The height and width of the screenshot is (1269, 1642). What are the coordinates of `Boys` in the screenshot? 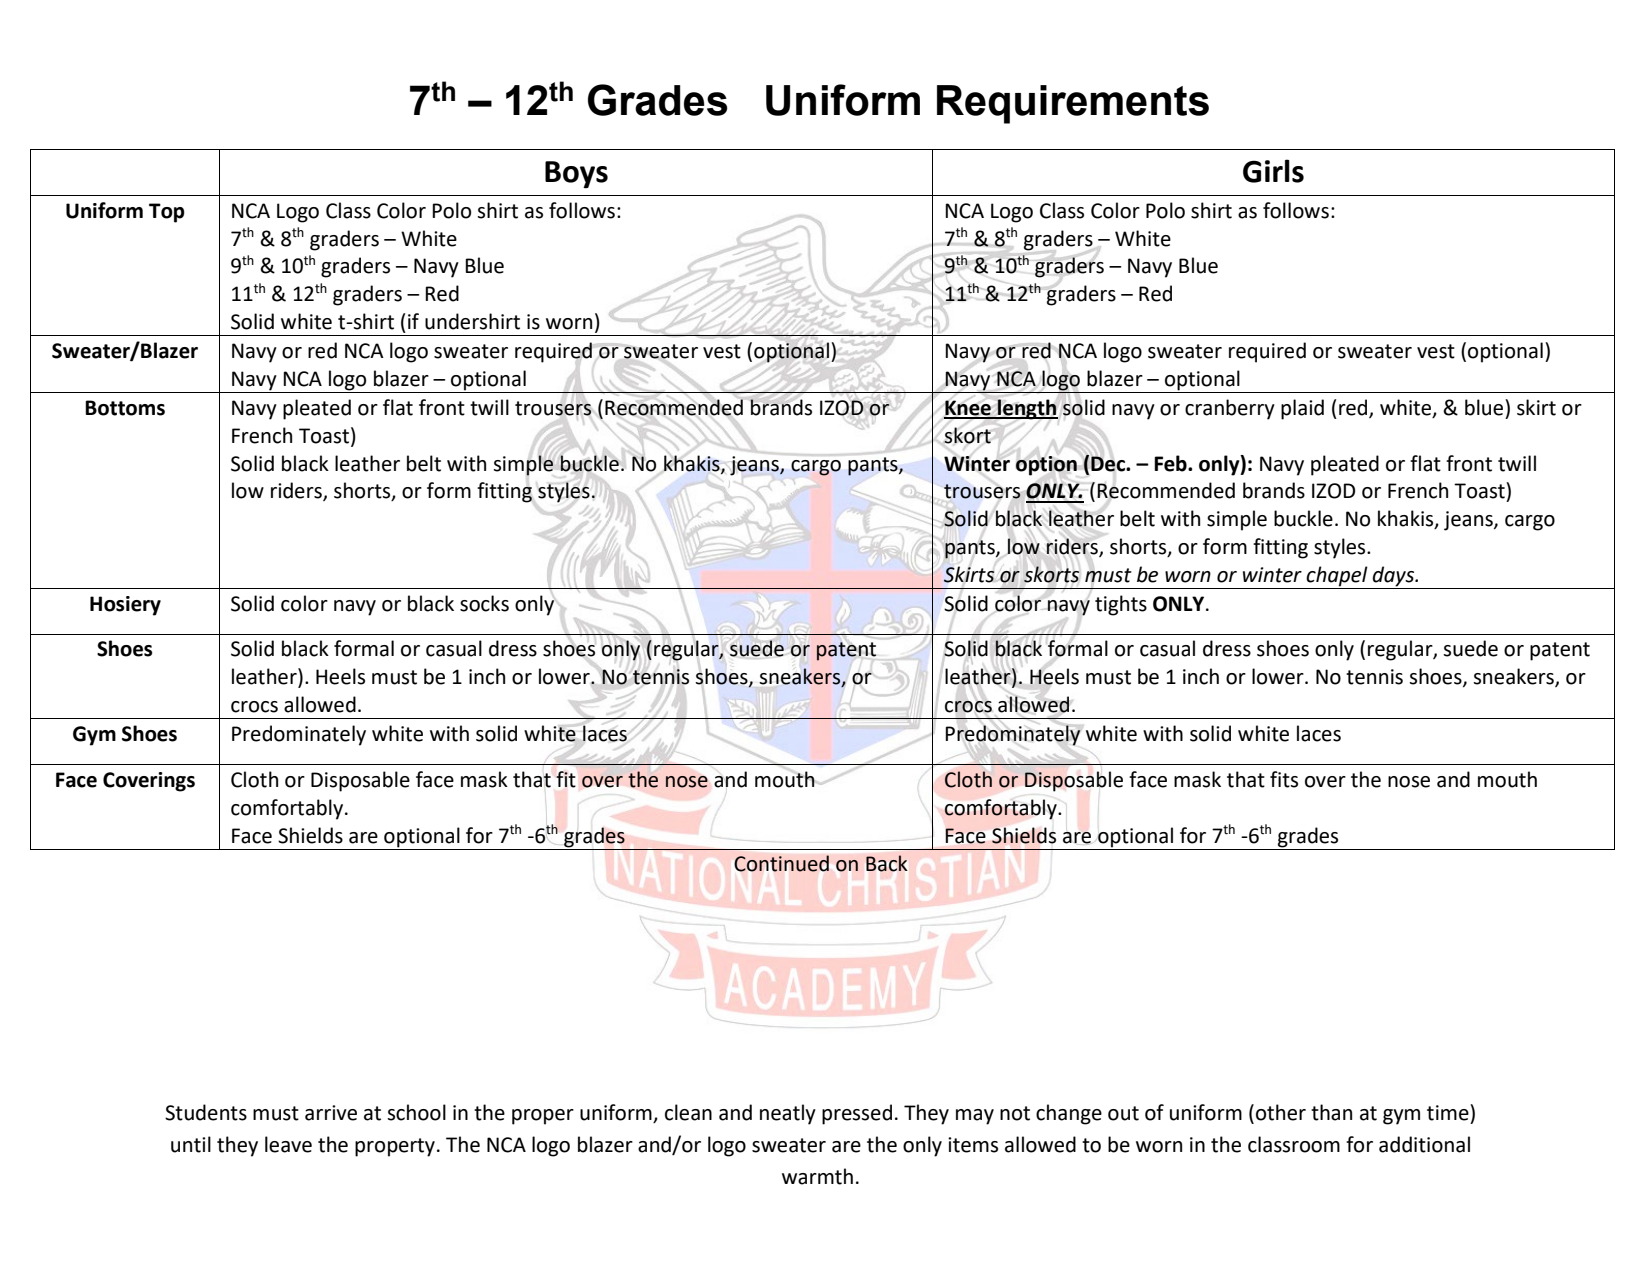 It's located at (576, 175).
